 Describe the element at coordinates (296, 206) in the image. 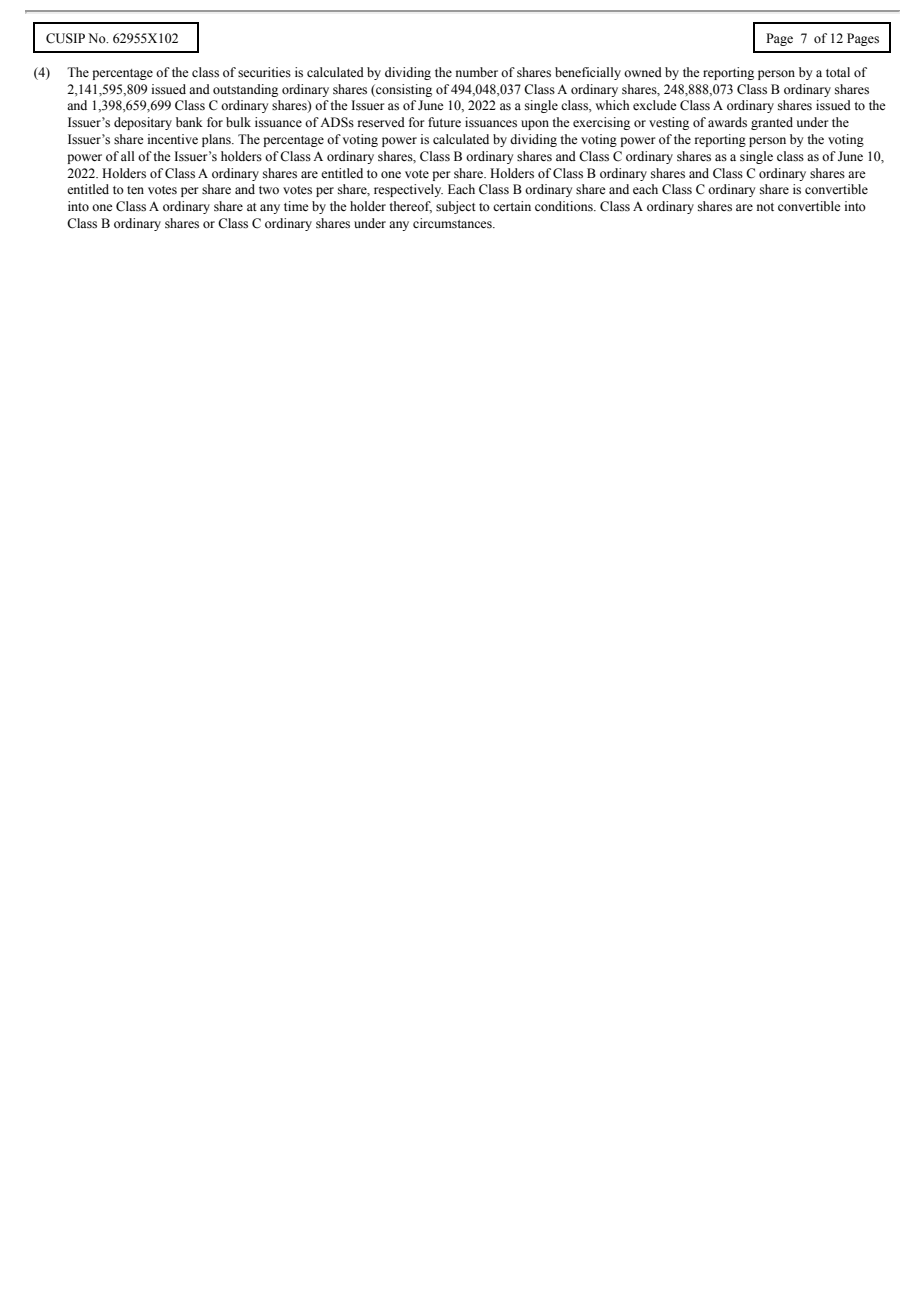

I see `time` at that location.
